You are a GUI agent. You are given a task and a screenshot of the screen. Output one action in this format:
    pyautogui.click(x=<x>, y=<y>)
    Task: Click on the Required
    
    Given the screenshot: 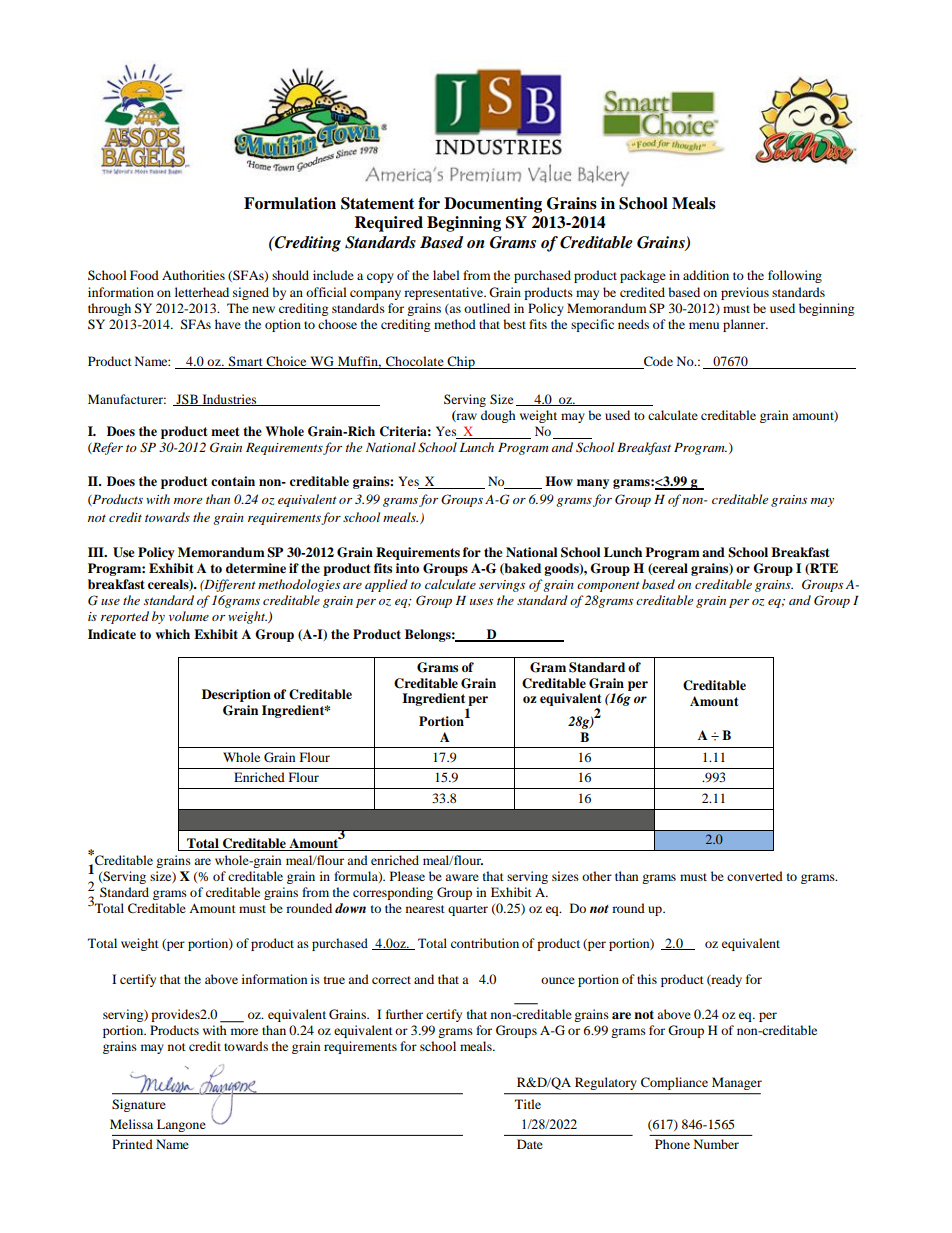 What is the action you would take?
    pyautogui.click(x=388, y=224)
